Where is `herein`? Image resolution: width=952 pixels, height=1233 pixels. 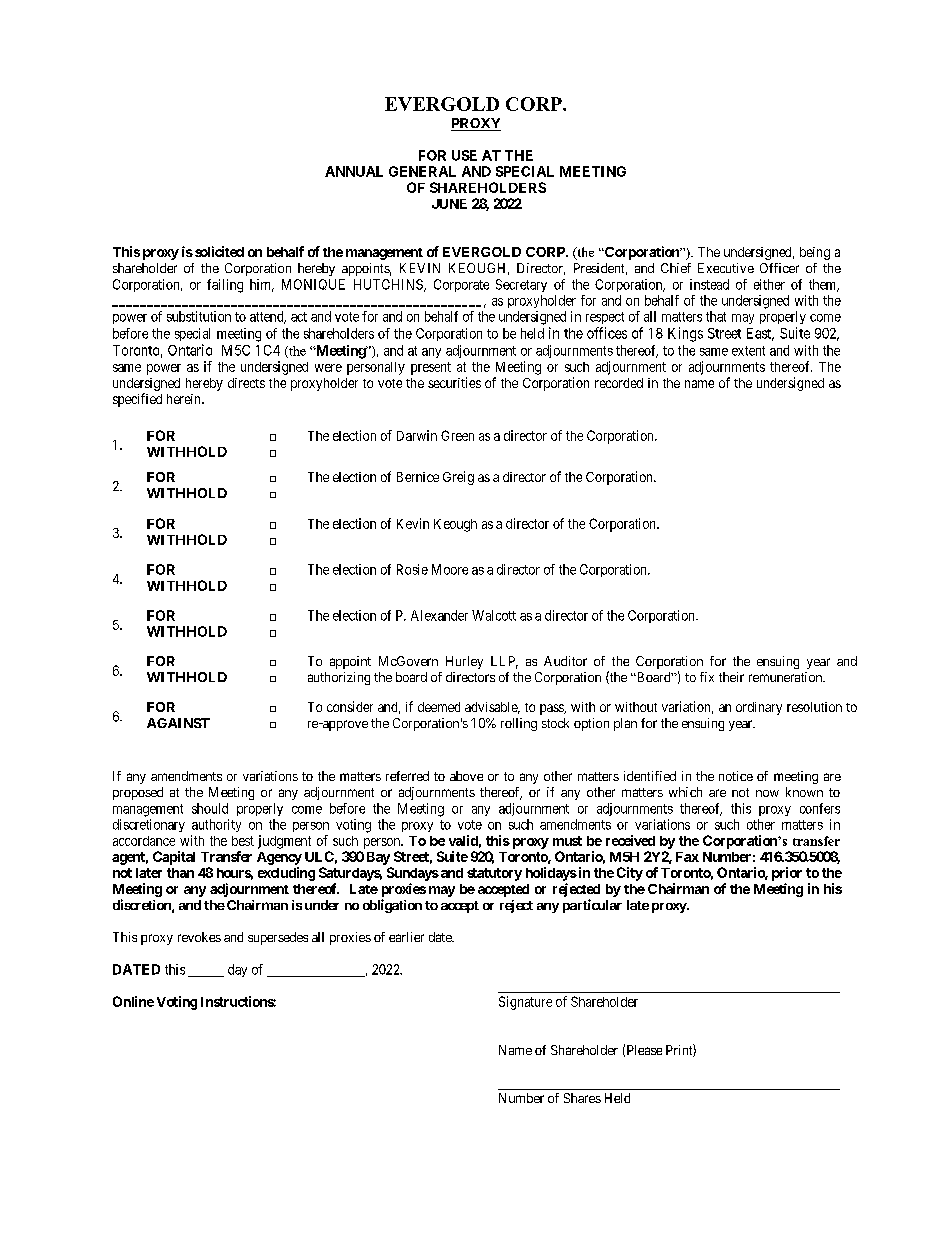 herein is located at coordinates (185, 399).
